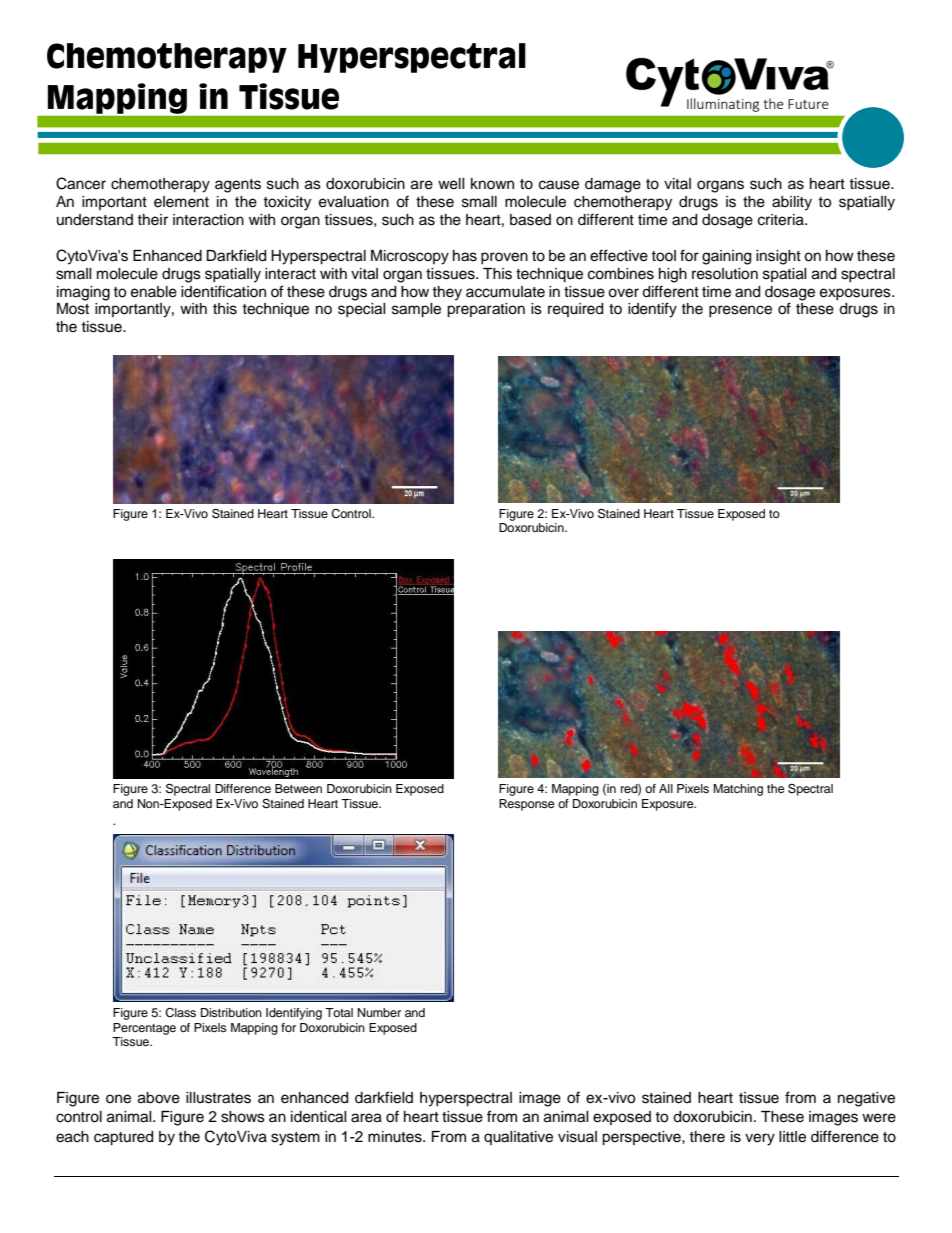  What do you see at coordinates (492, 183) in the screenshot?
I see `known` at bounding box center [492, 183].
